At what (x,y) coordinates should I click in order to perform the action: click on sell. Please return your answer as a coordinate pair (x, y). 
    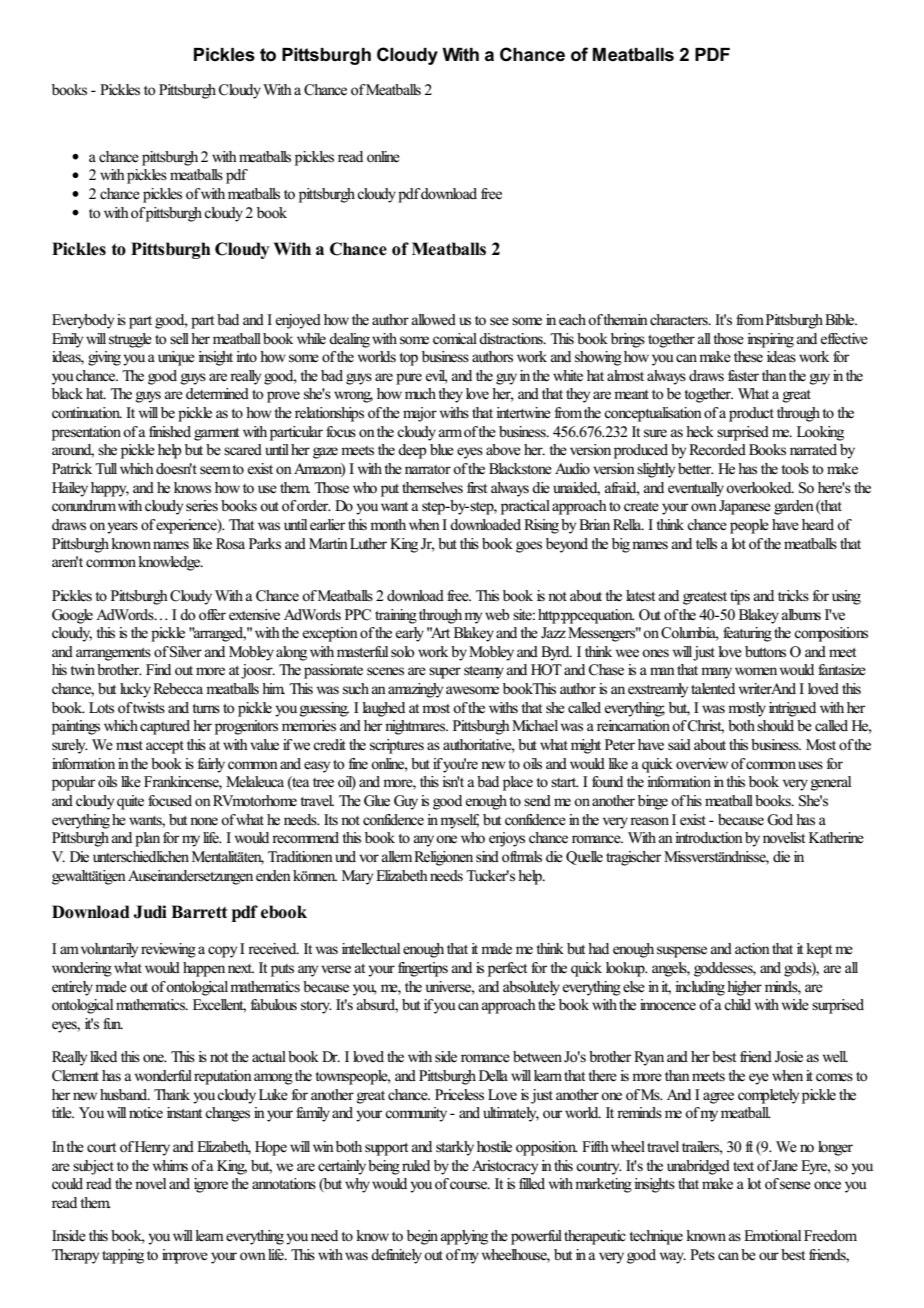
    Looking at the image, I should click on (179, 339).
